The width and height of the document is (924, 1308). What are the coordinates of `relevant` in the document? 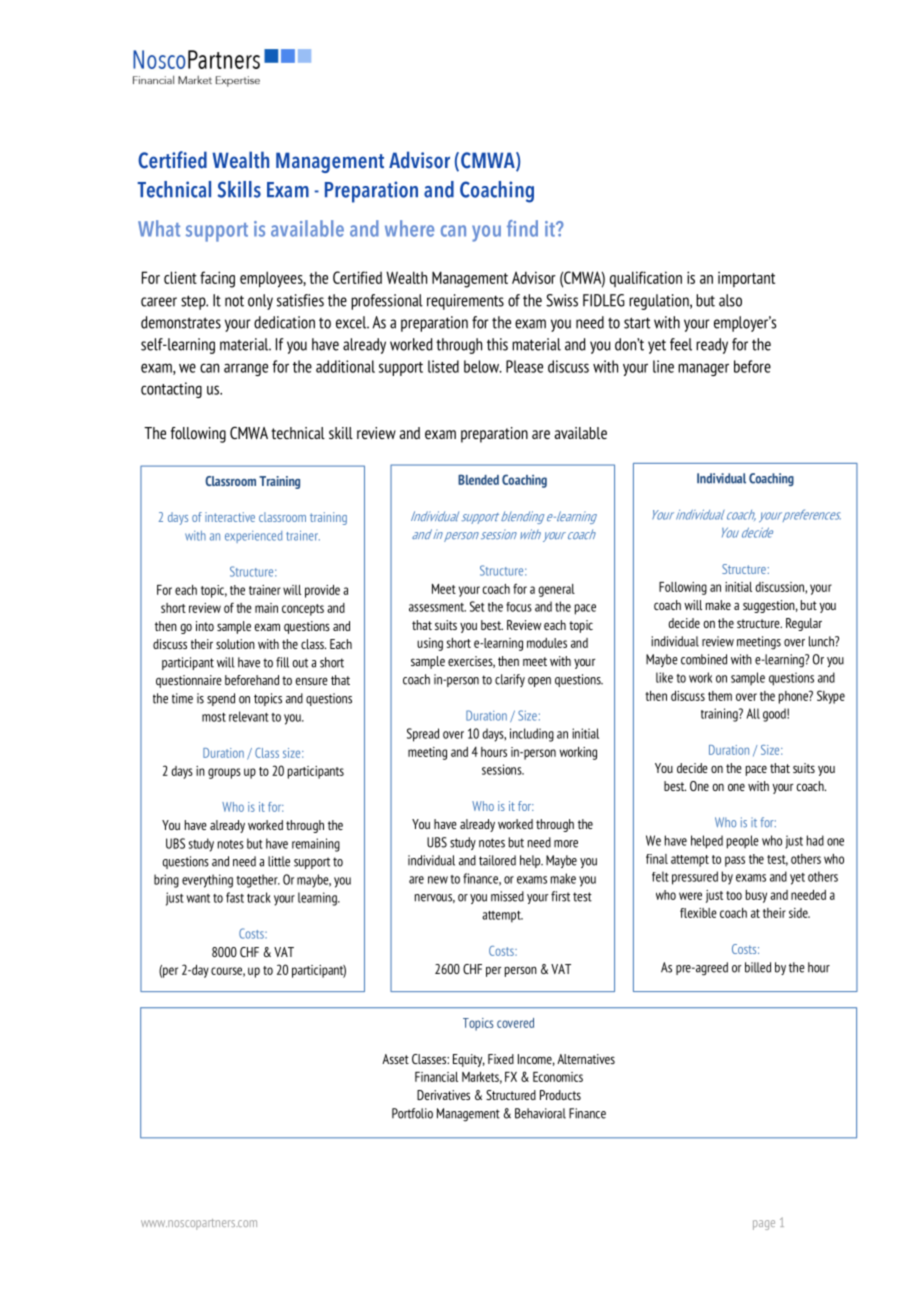 It's located at (249, 716).
